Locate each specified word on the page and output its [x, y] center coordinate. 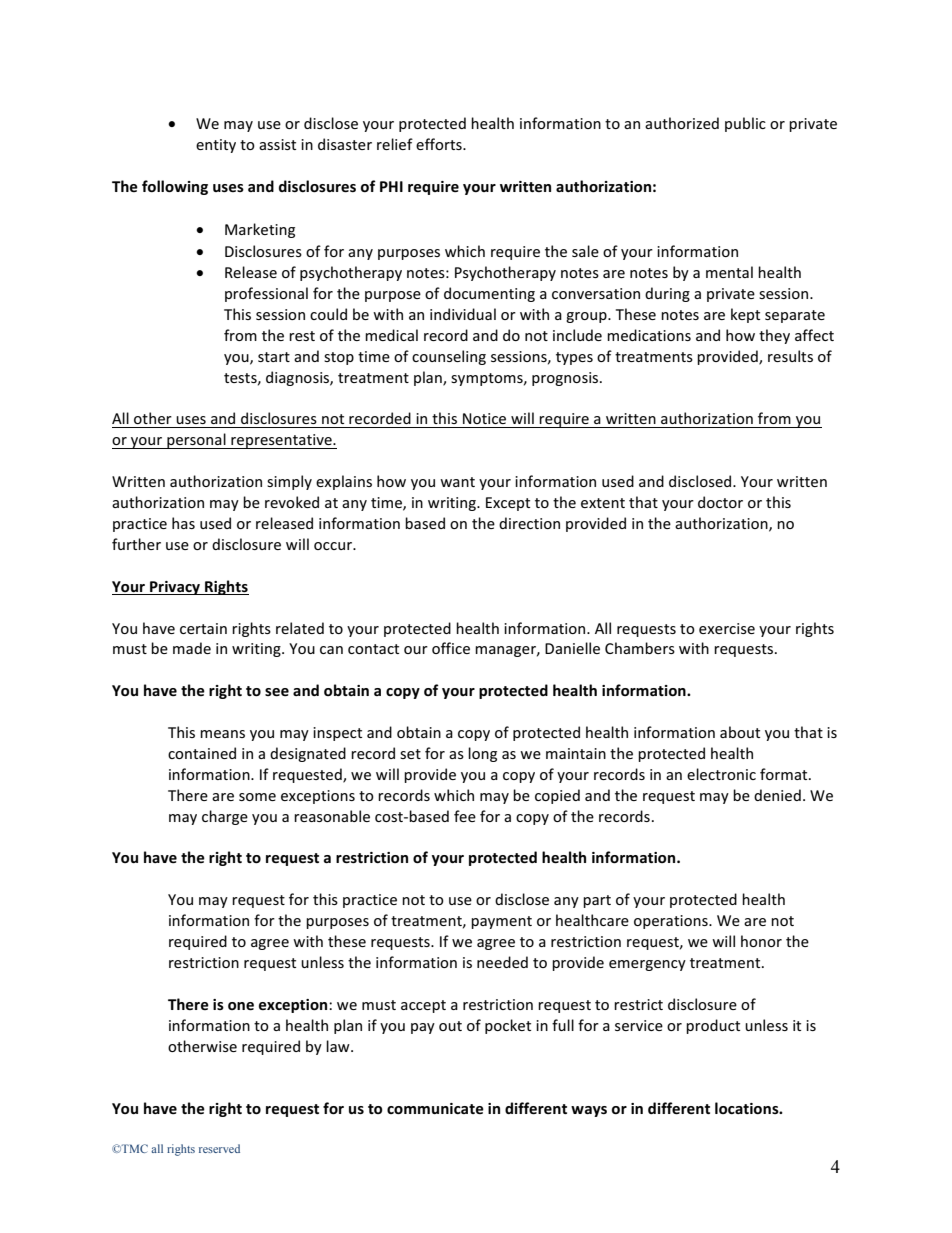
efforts [440, 144]
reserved [219, 1148]
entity [216, 146]
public [745, 124]
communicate [435, 1108]
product [713, 1026]
